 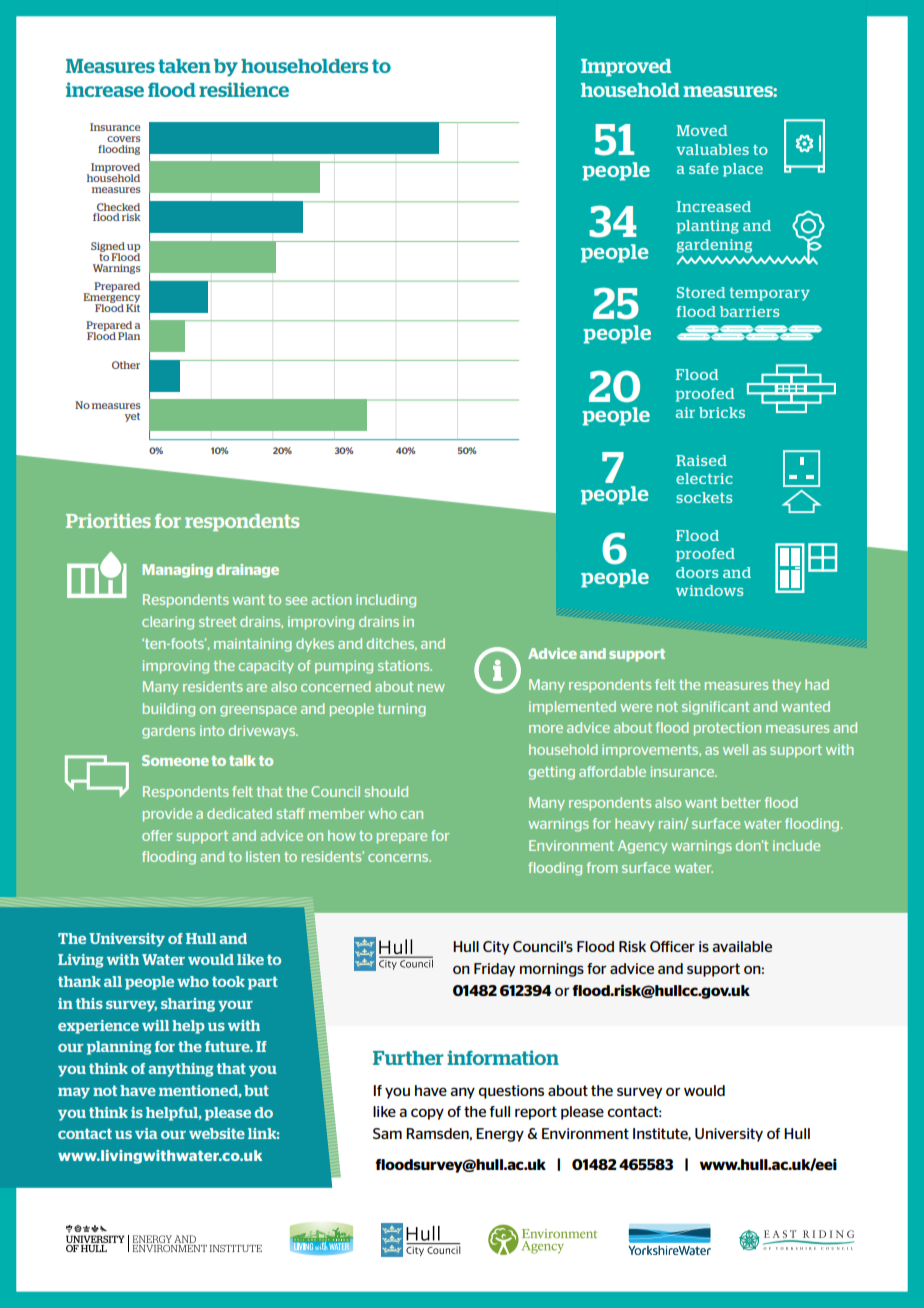 What do you see at coordinates (244, 89) in the document?
I see `resilience` at bounding box center [244, 89].
